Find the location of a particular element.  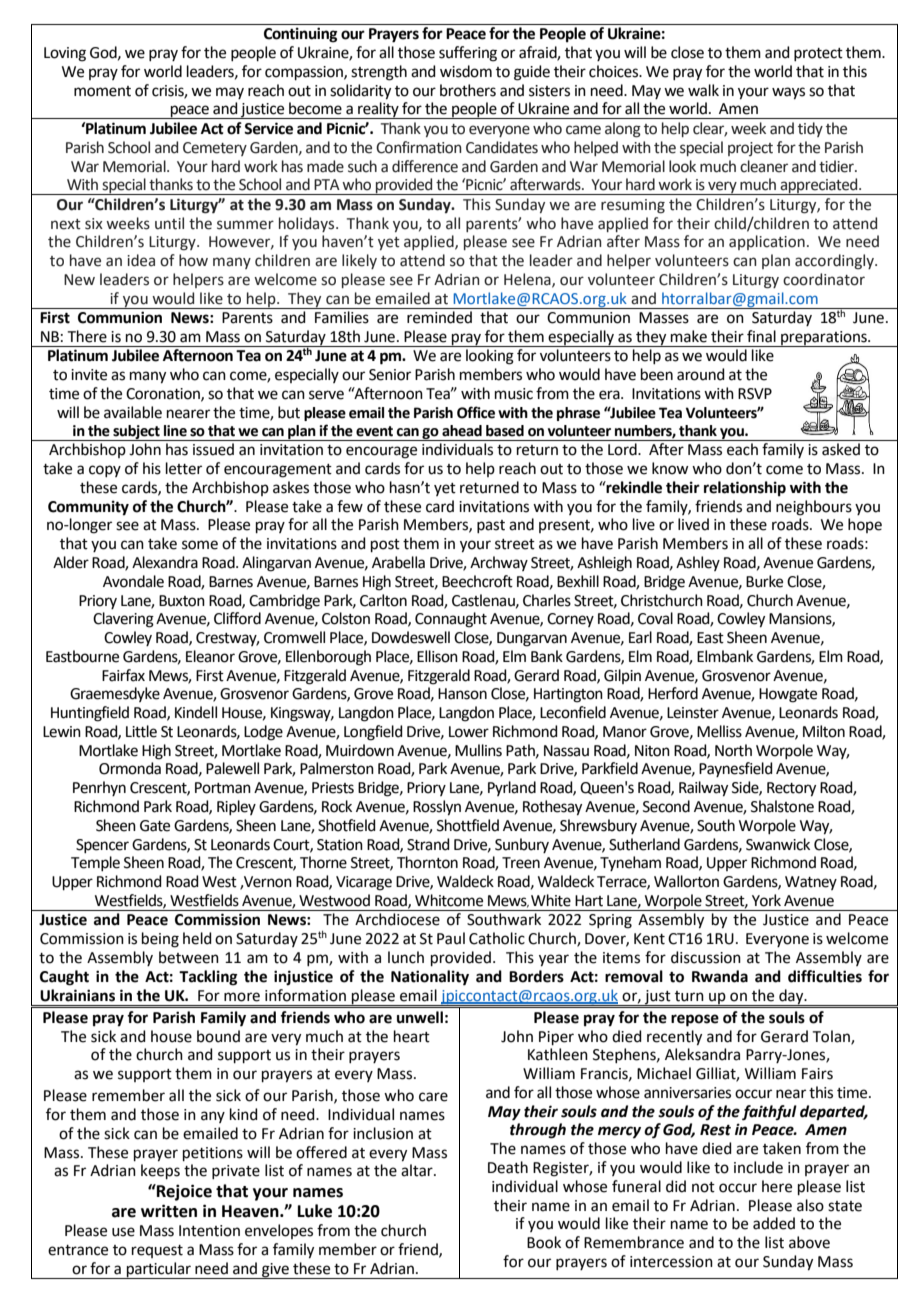

letter is located at coordinates (184, 468).
